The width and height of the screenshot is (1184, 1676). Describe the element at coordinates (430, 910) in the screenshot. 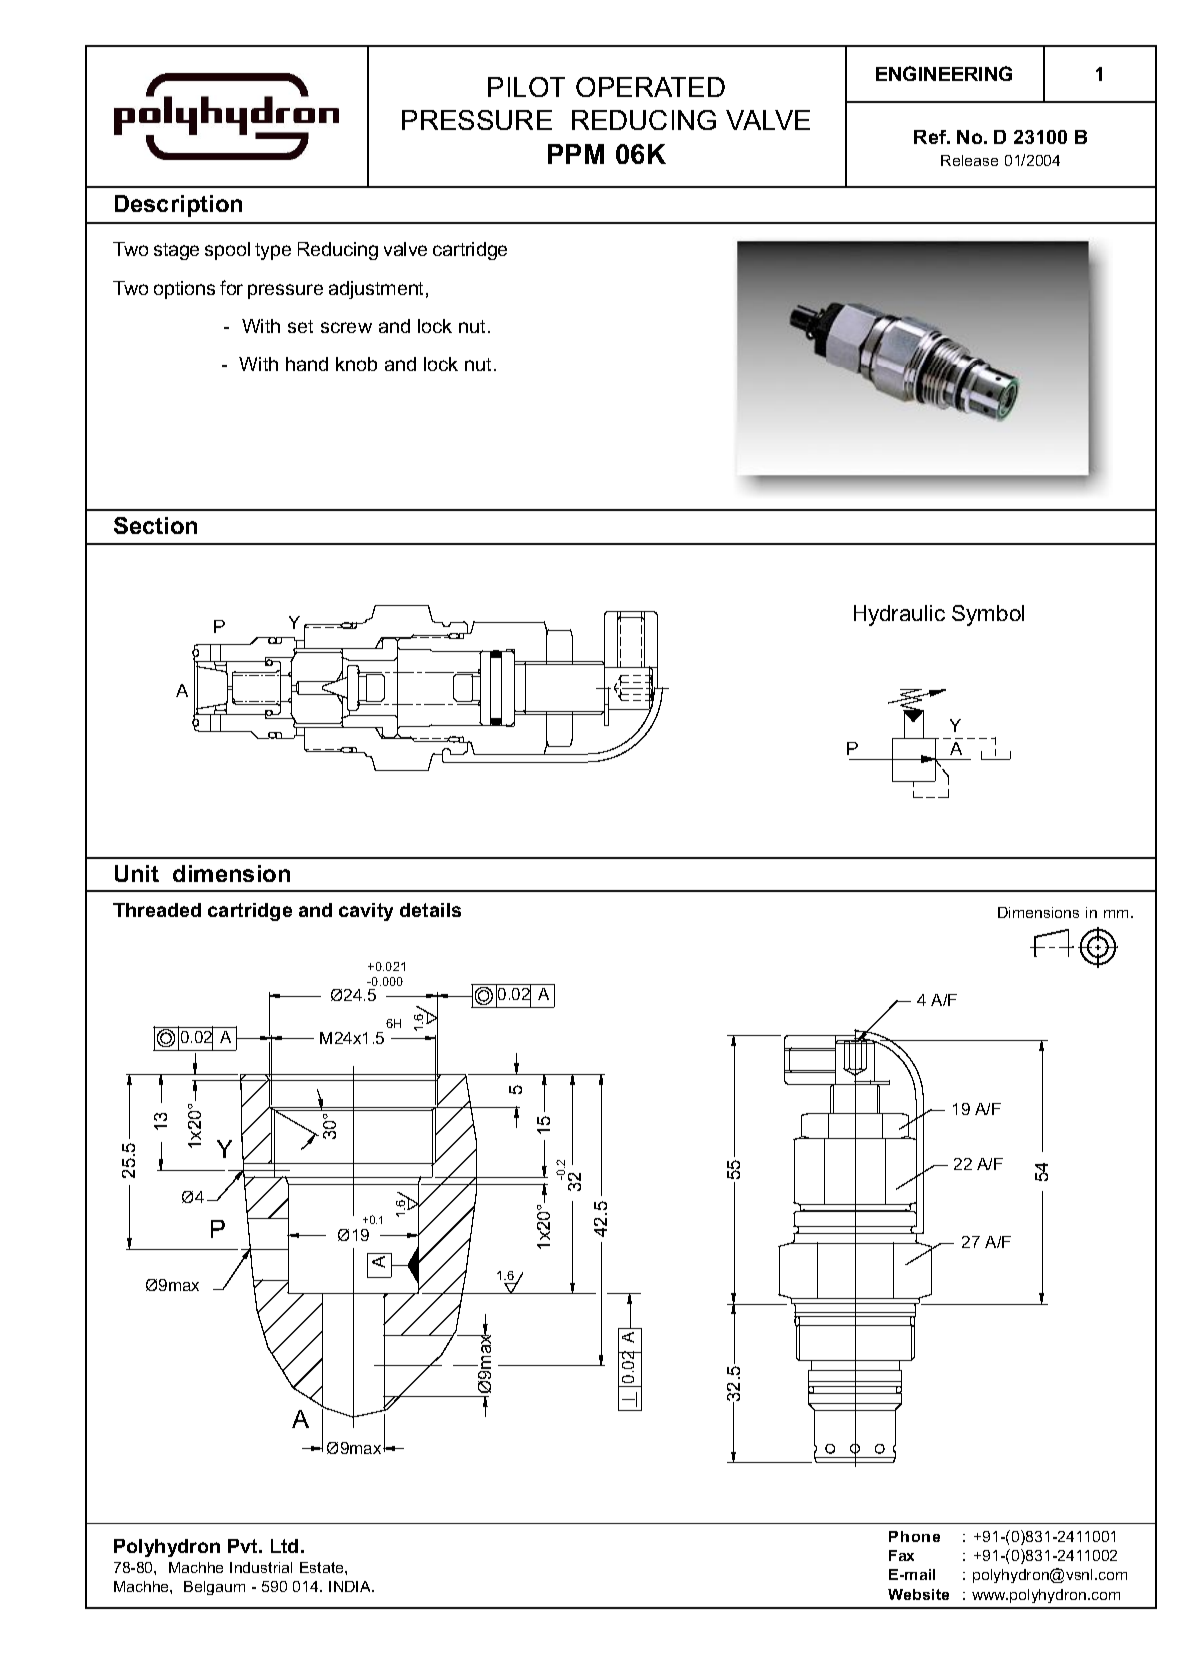

I see `details` at that location.
